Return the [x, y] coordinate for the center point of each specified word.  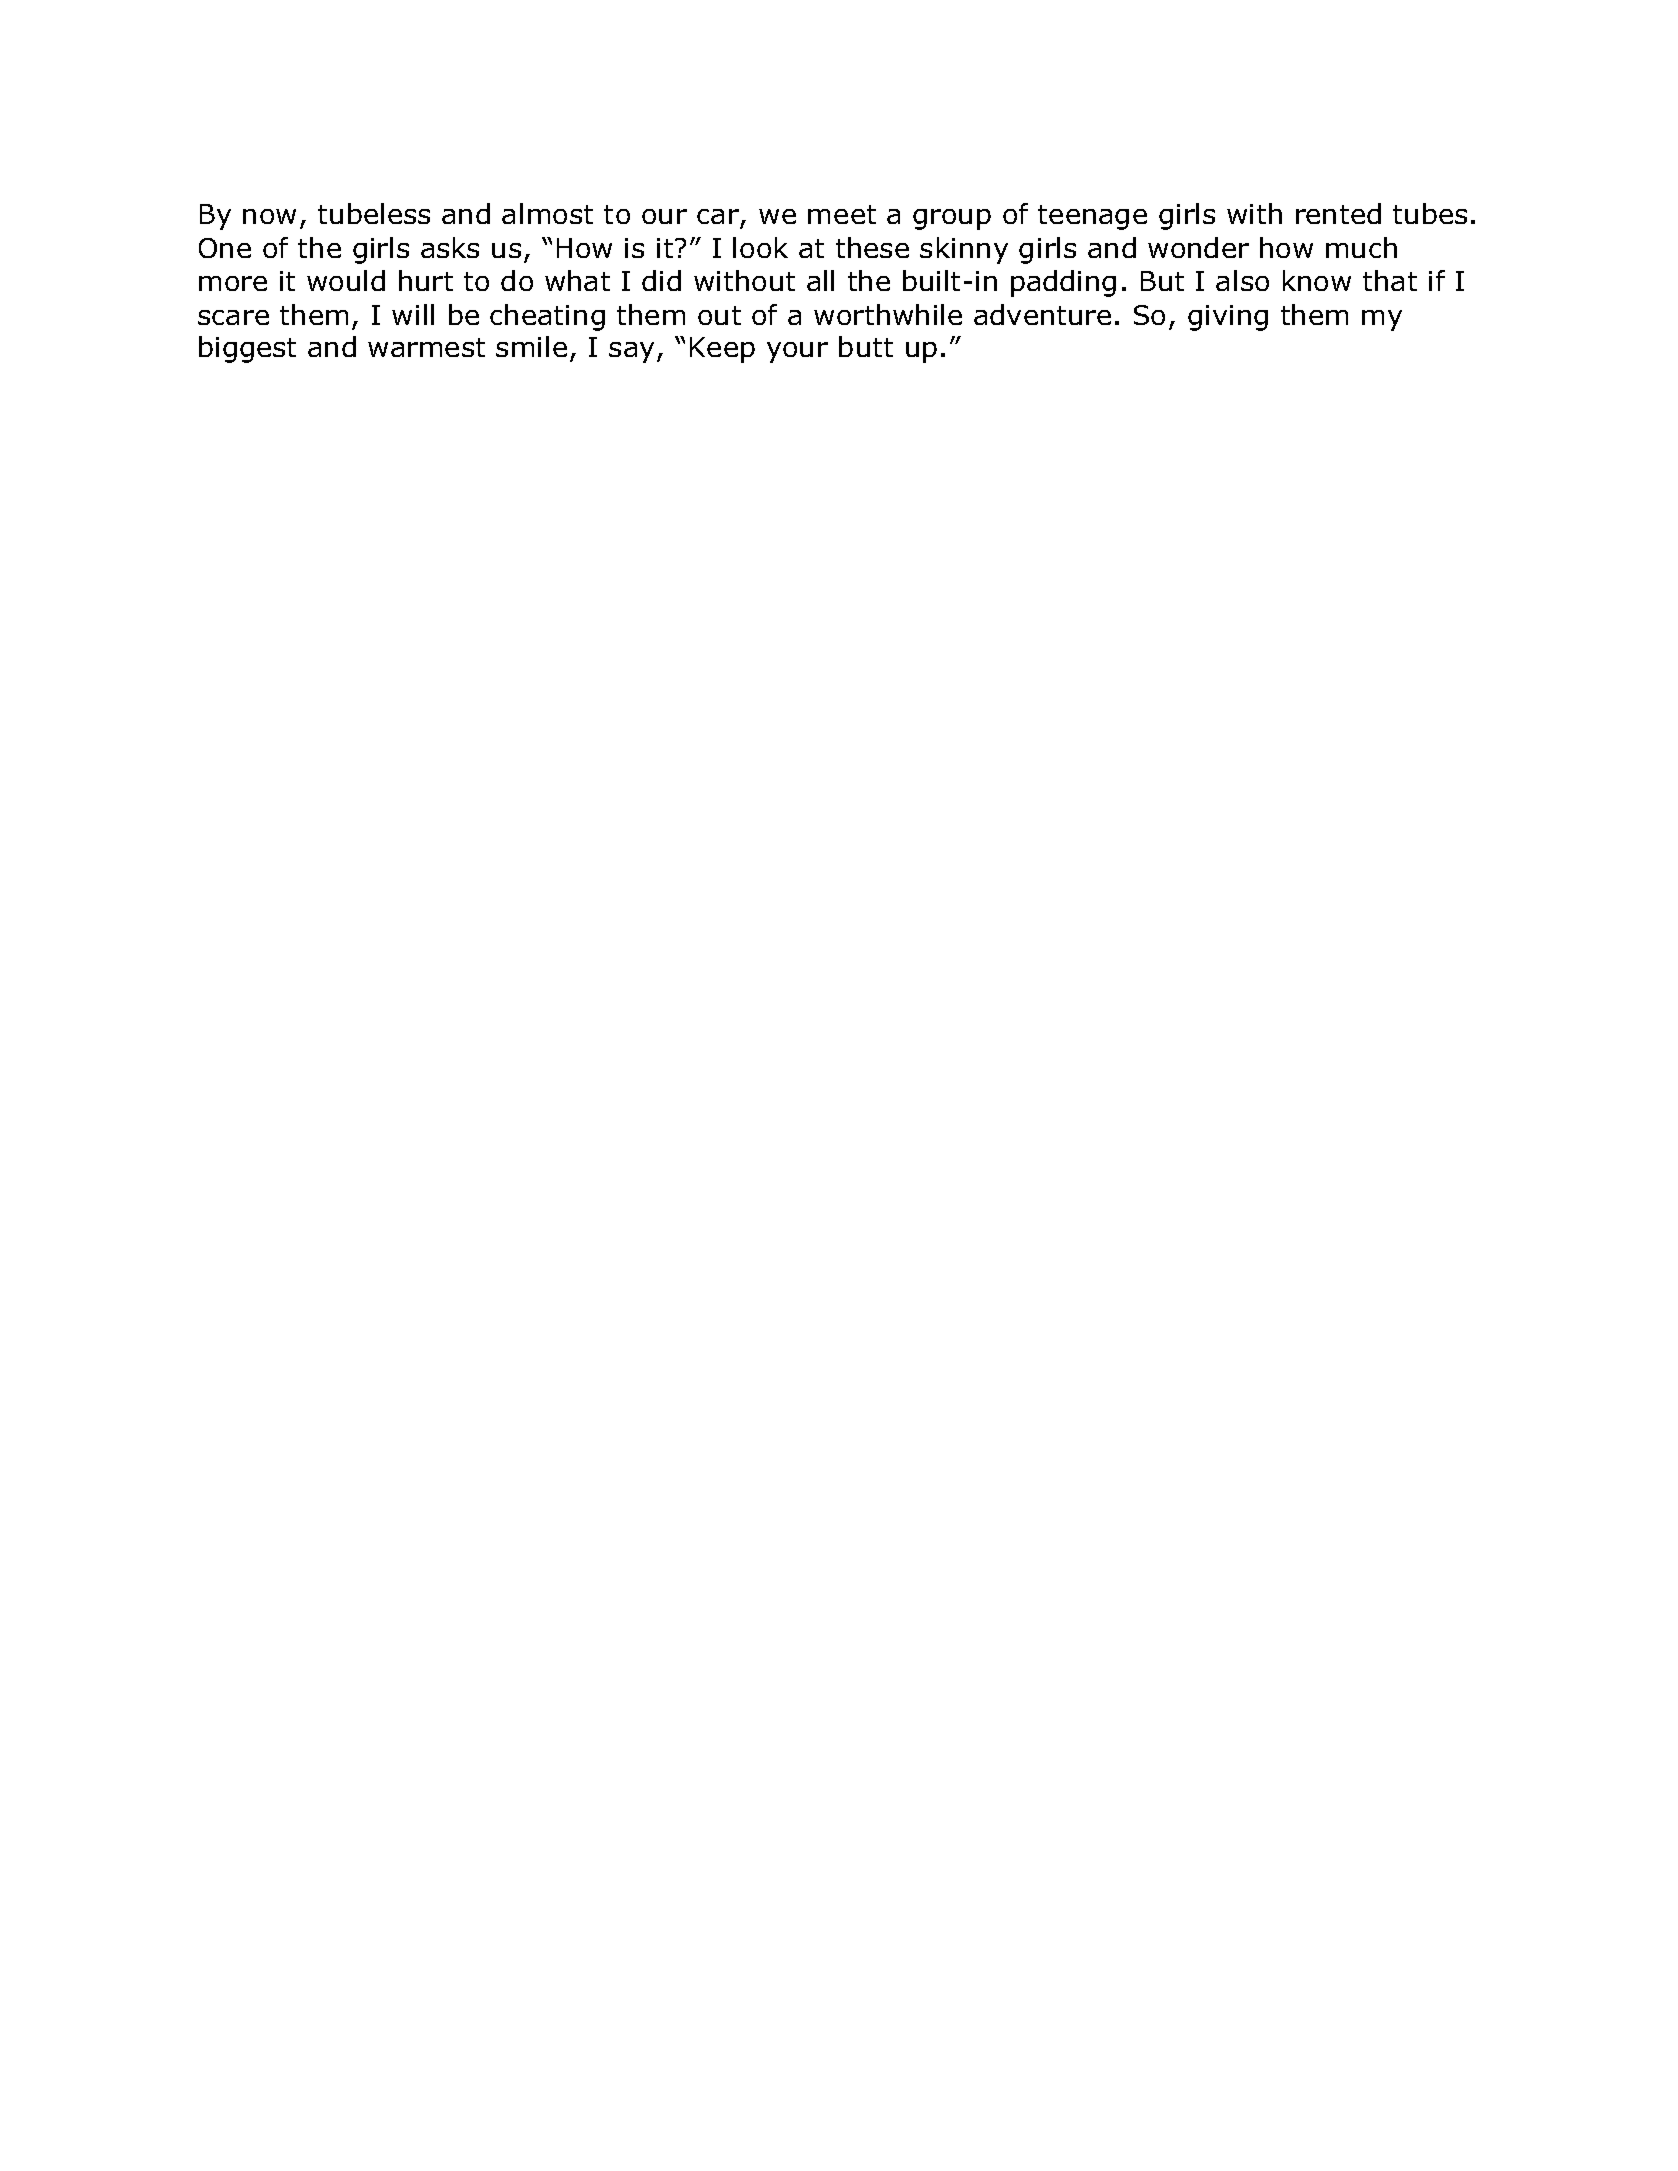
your [797, 352]
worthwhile [888, 314]
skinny [964, 250]
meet [842, 214]
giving [1228, 318]
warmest [426, 347]
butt [866, 346]
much [1361, 247]
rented [1338, 213]
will [413, 314]
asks [450, 247]
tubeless [374, 213]
